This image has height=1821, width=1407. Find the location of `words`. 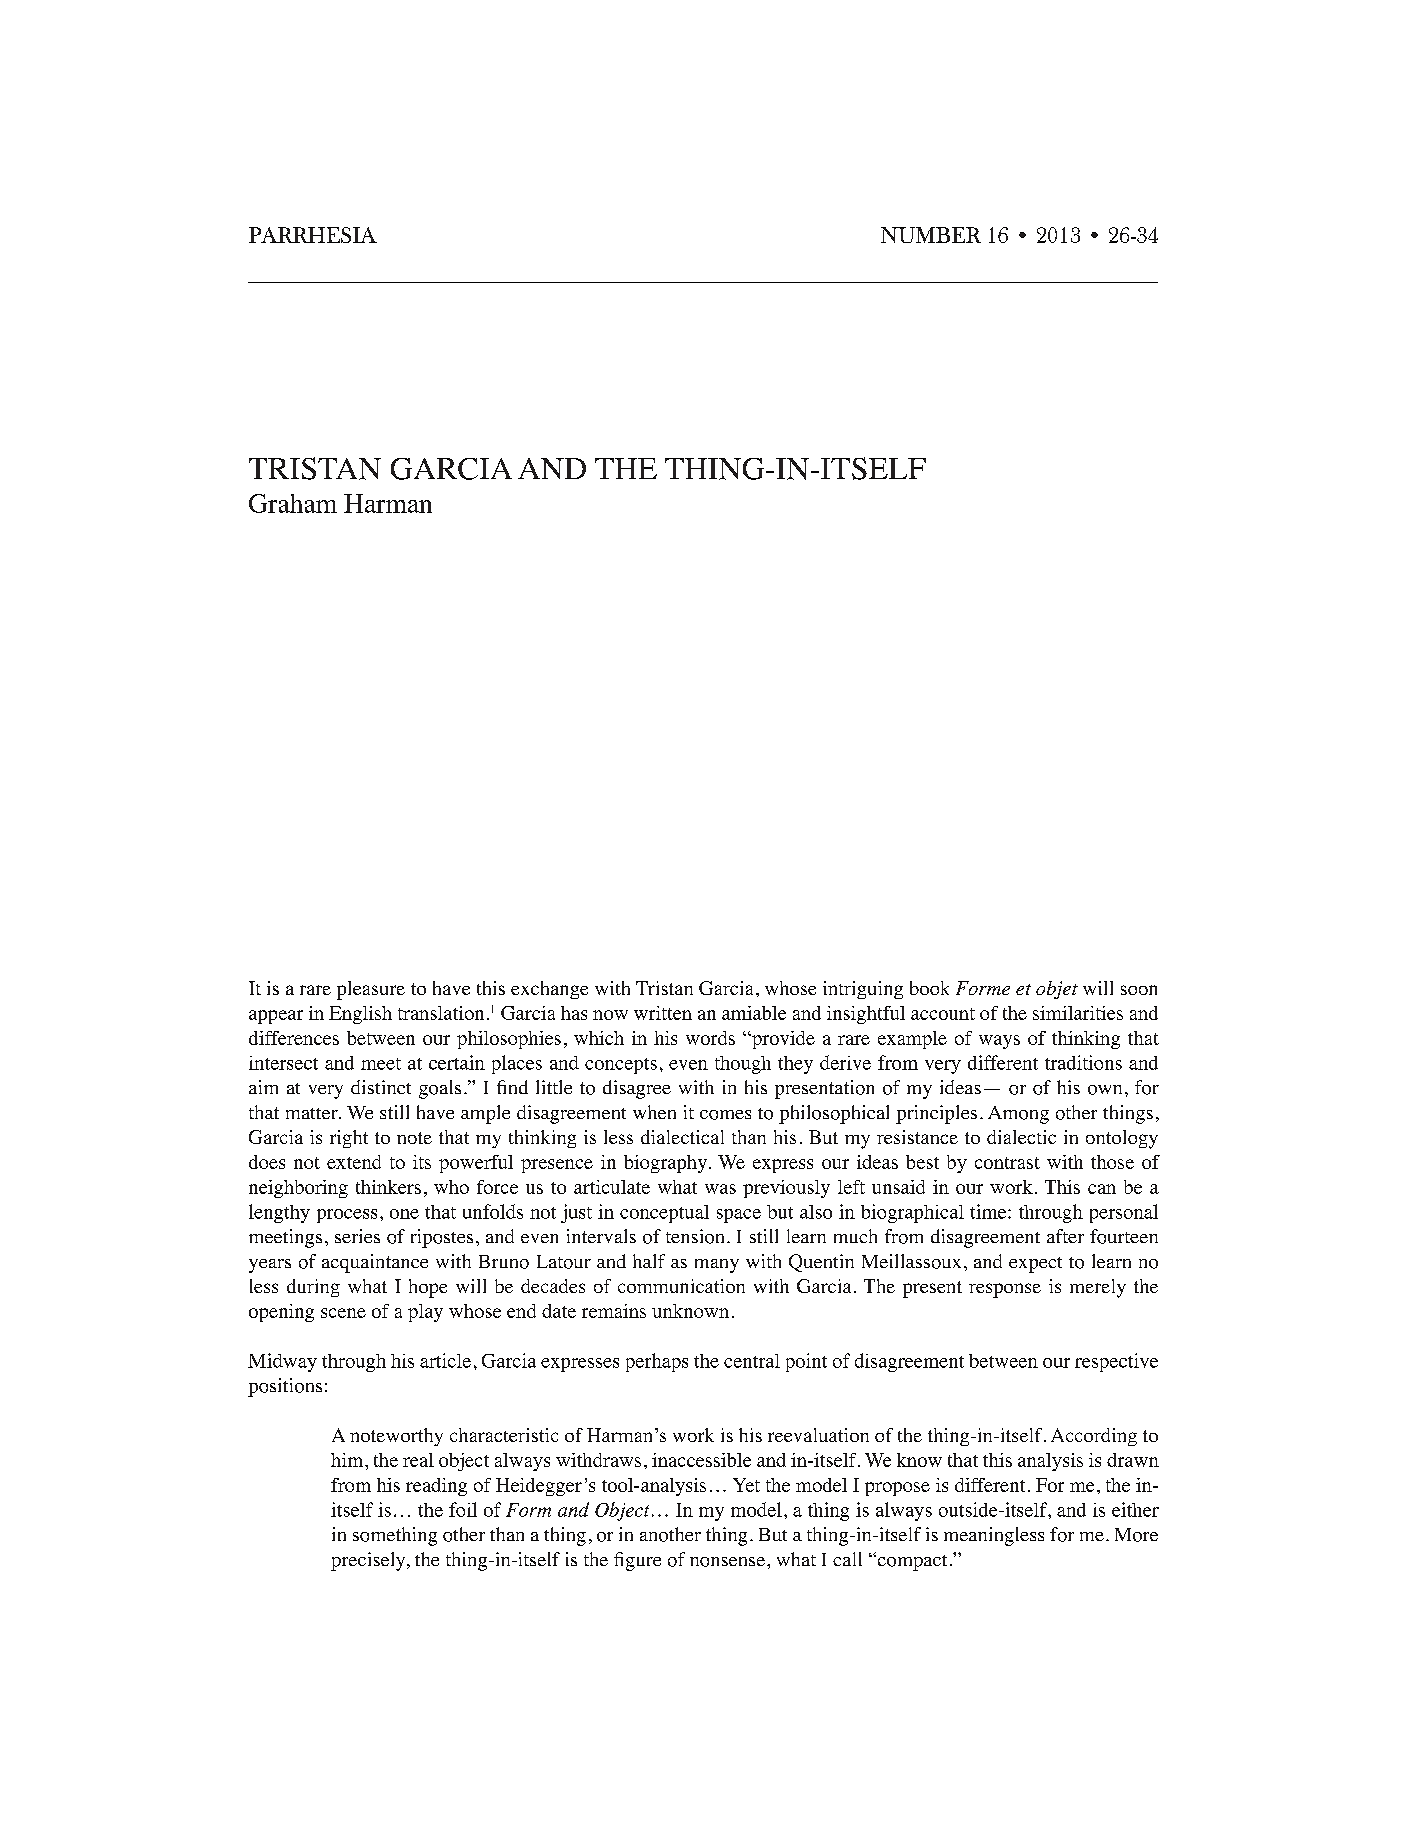

words is located at coordinates (710, 1038).
